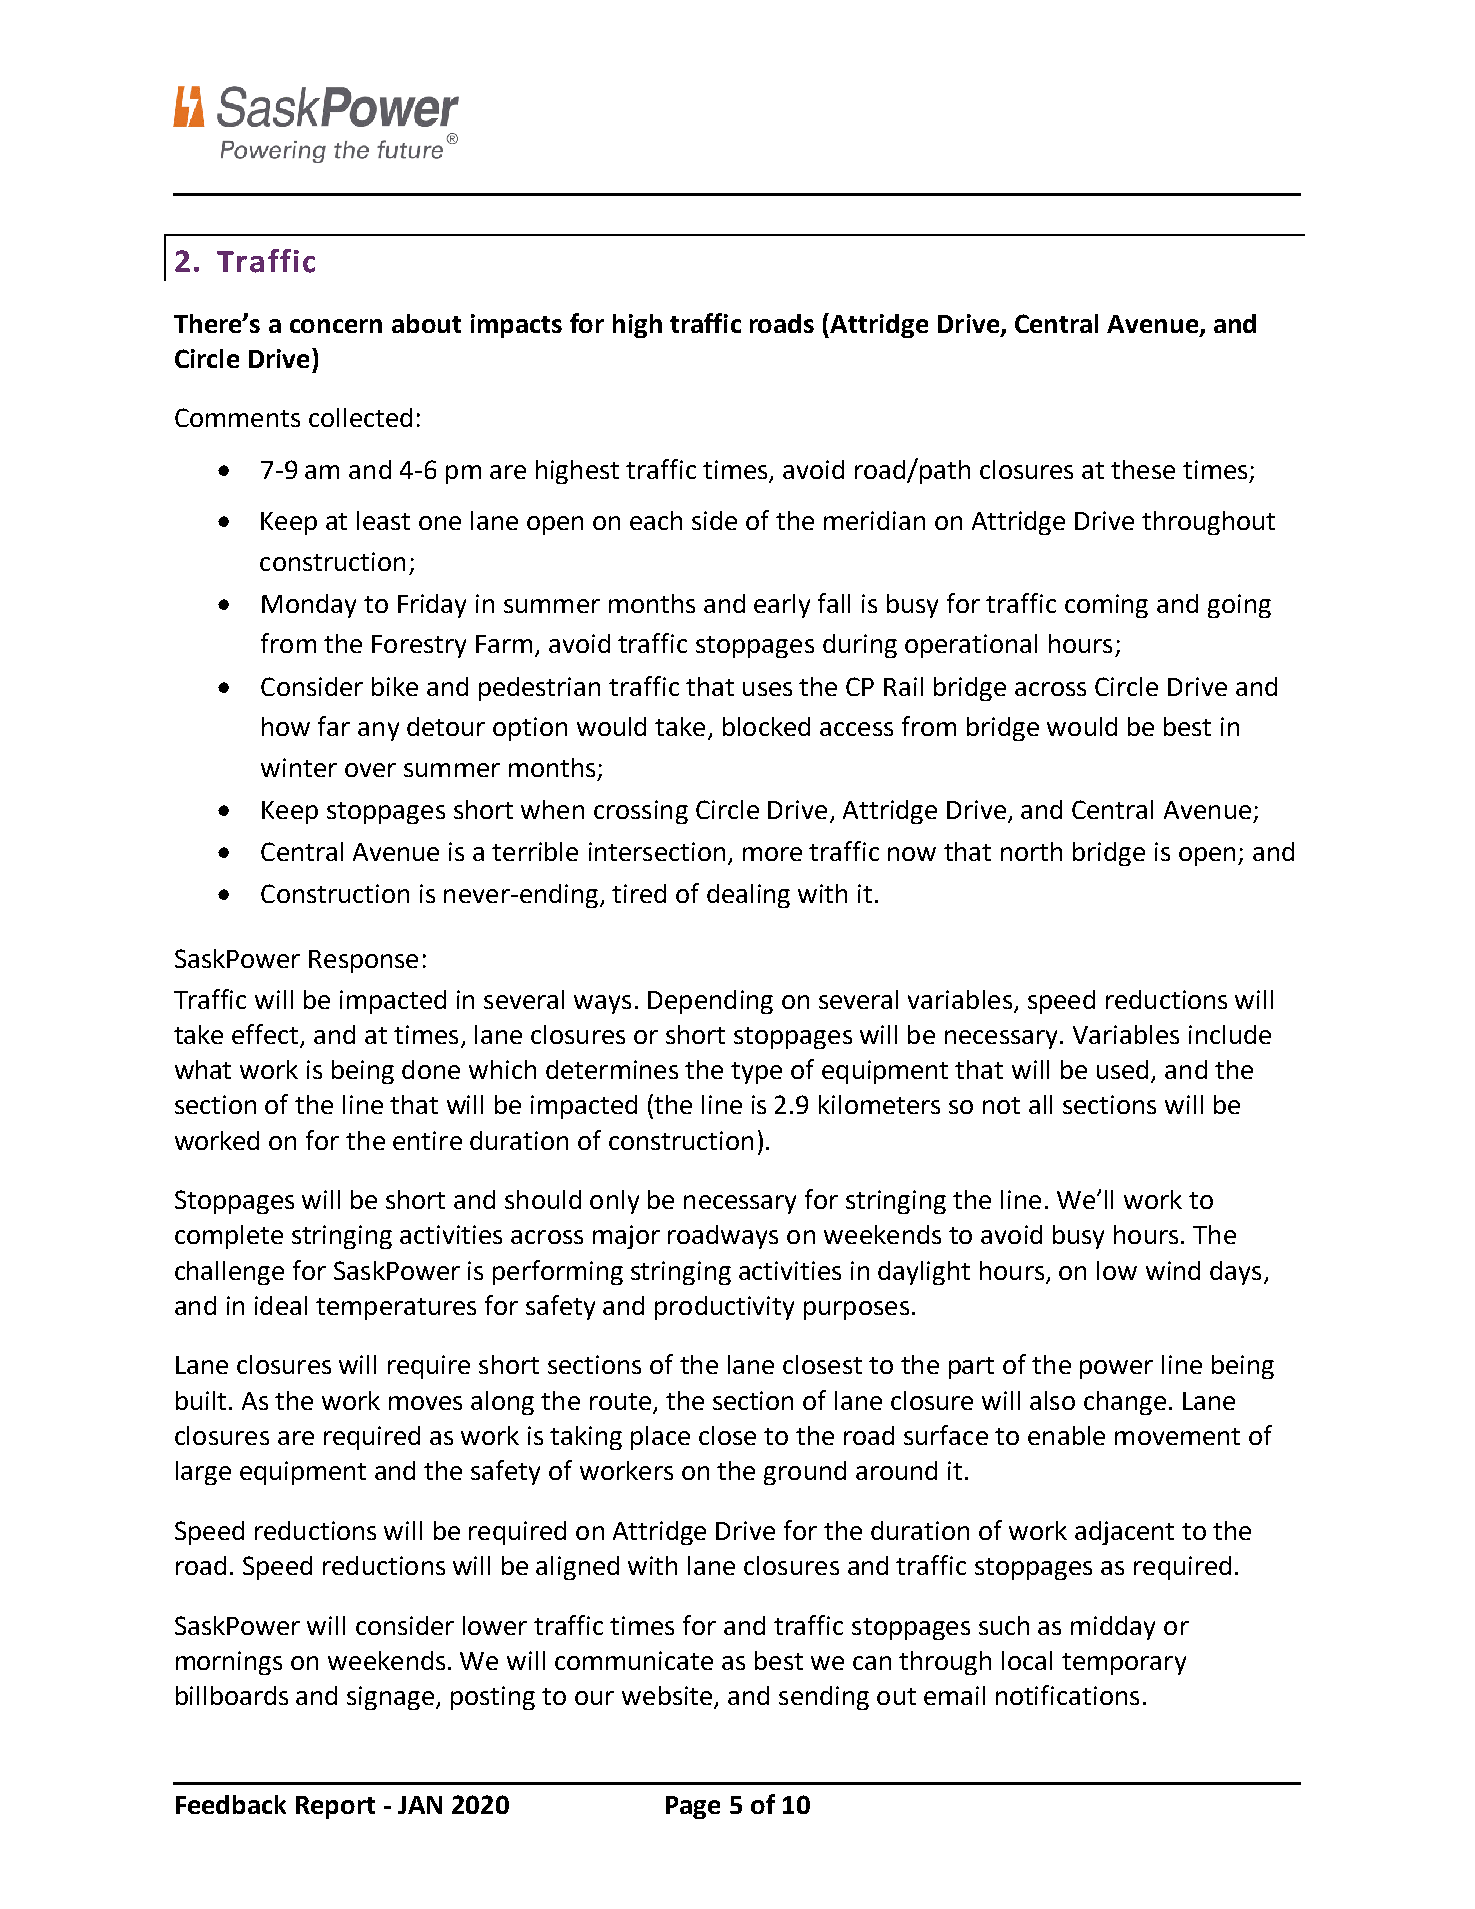  I want to click on impacts, so click(516, 326).
